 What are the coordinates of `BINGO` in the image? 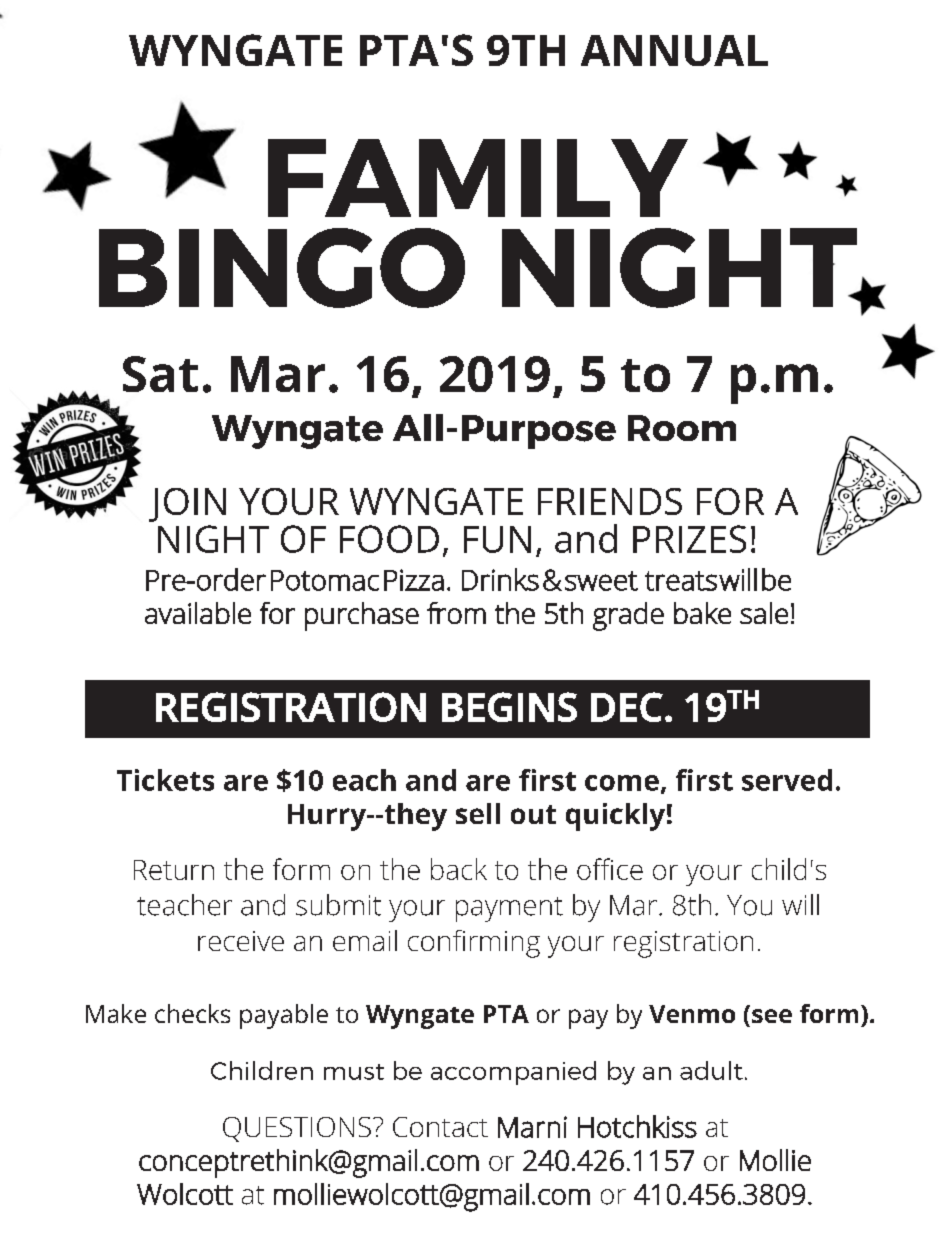 It's located at (282, 268).
